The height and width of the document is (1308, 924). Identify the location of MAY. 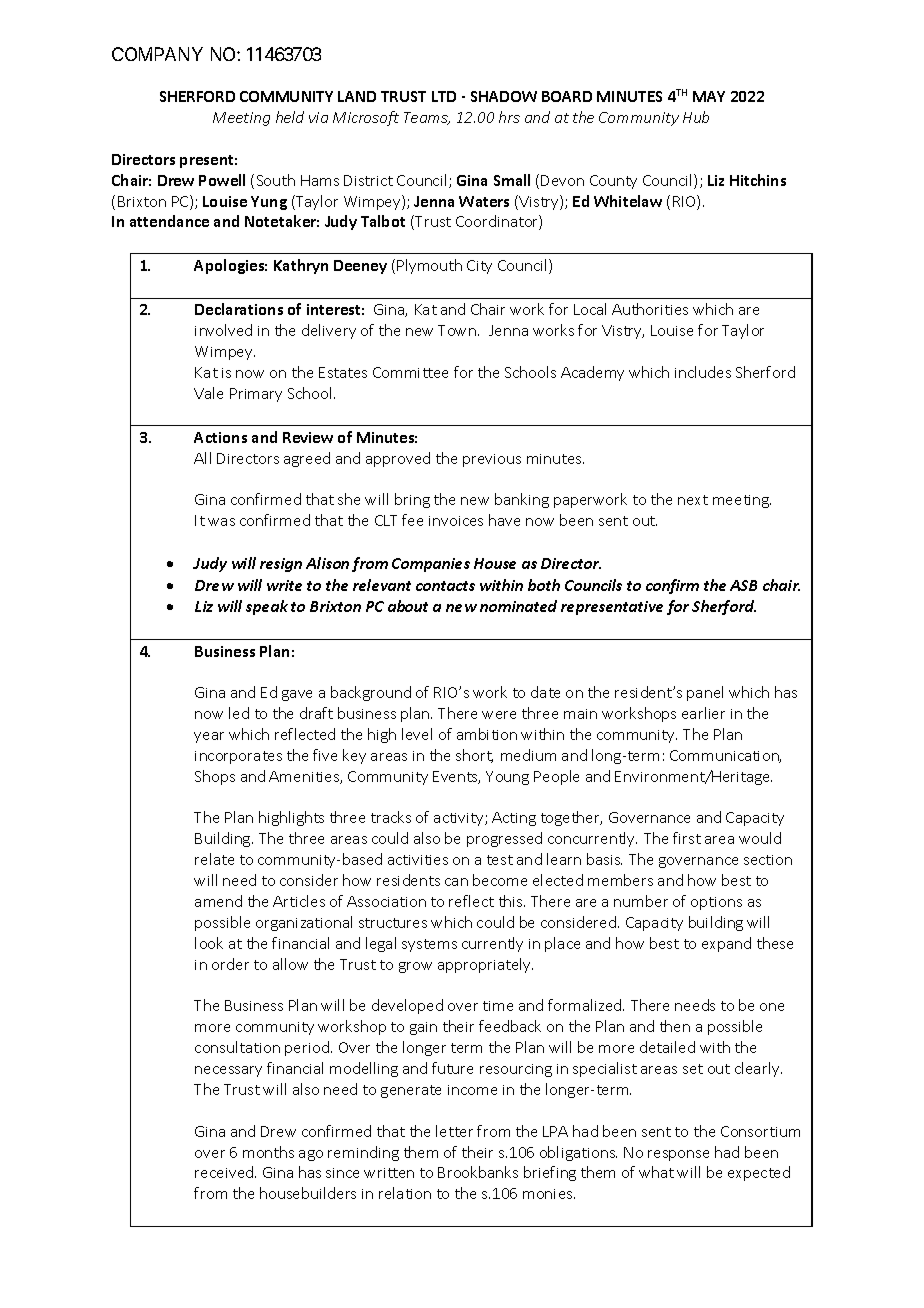
(709, 96).
